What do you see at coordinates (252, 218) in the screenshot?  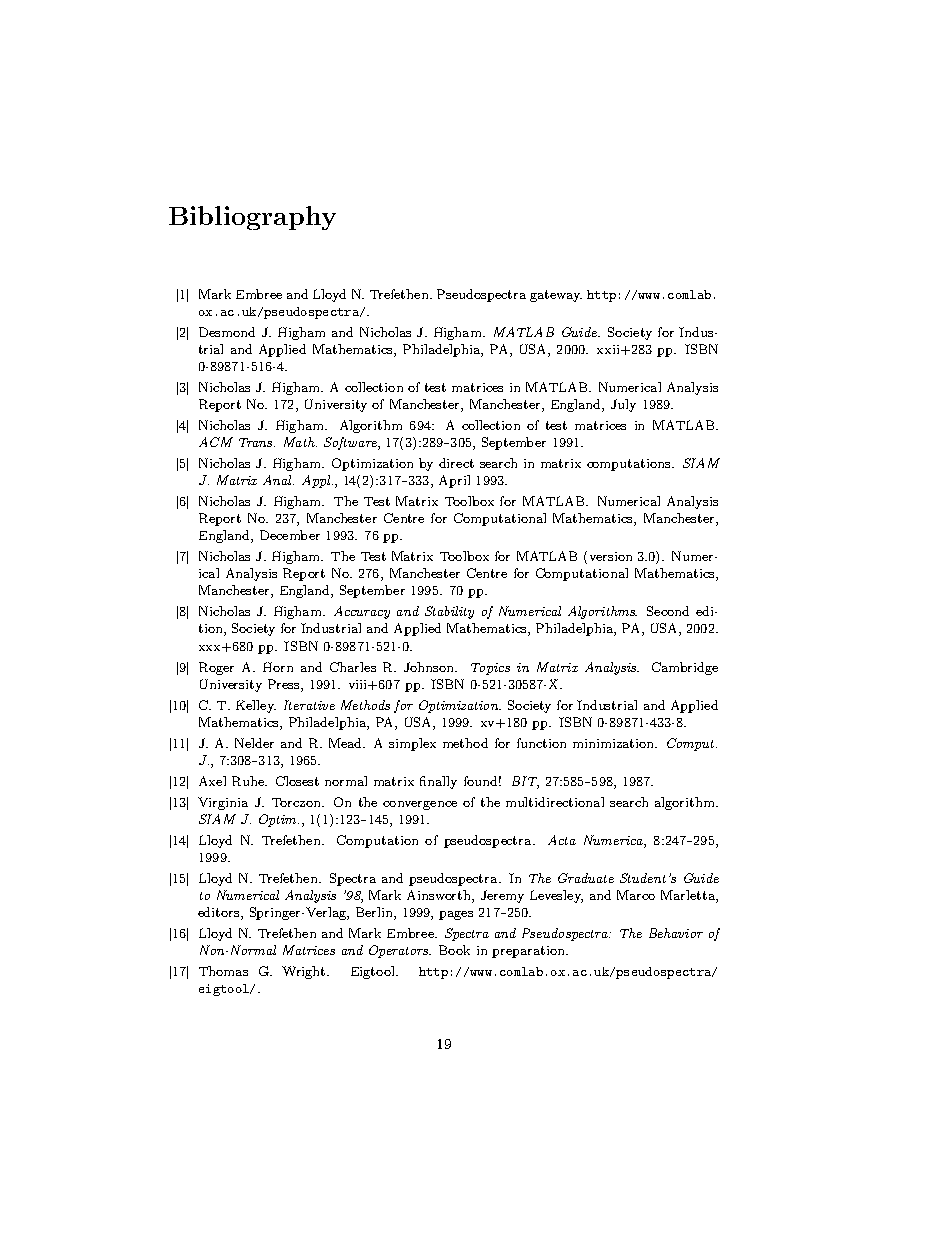 I see `Bibliography` at bounding box center [252, 218].
